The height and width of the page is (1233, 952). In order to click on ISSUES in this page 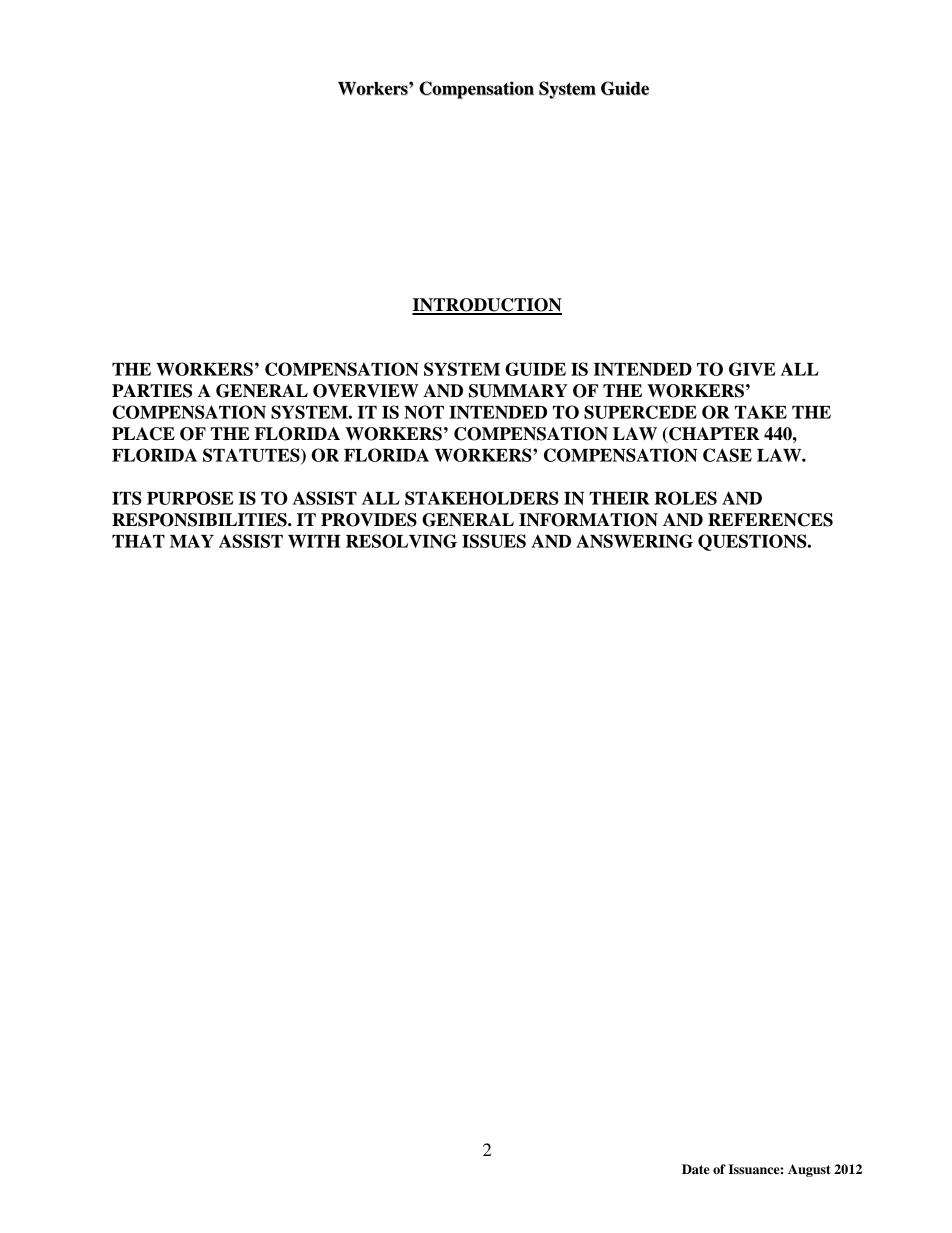, I will do `click(494, 541)`.
